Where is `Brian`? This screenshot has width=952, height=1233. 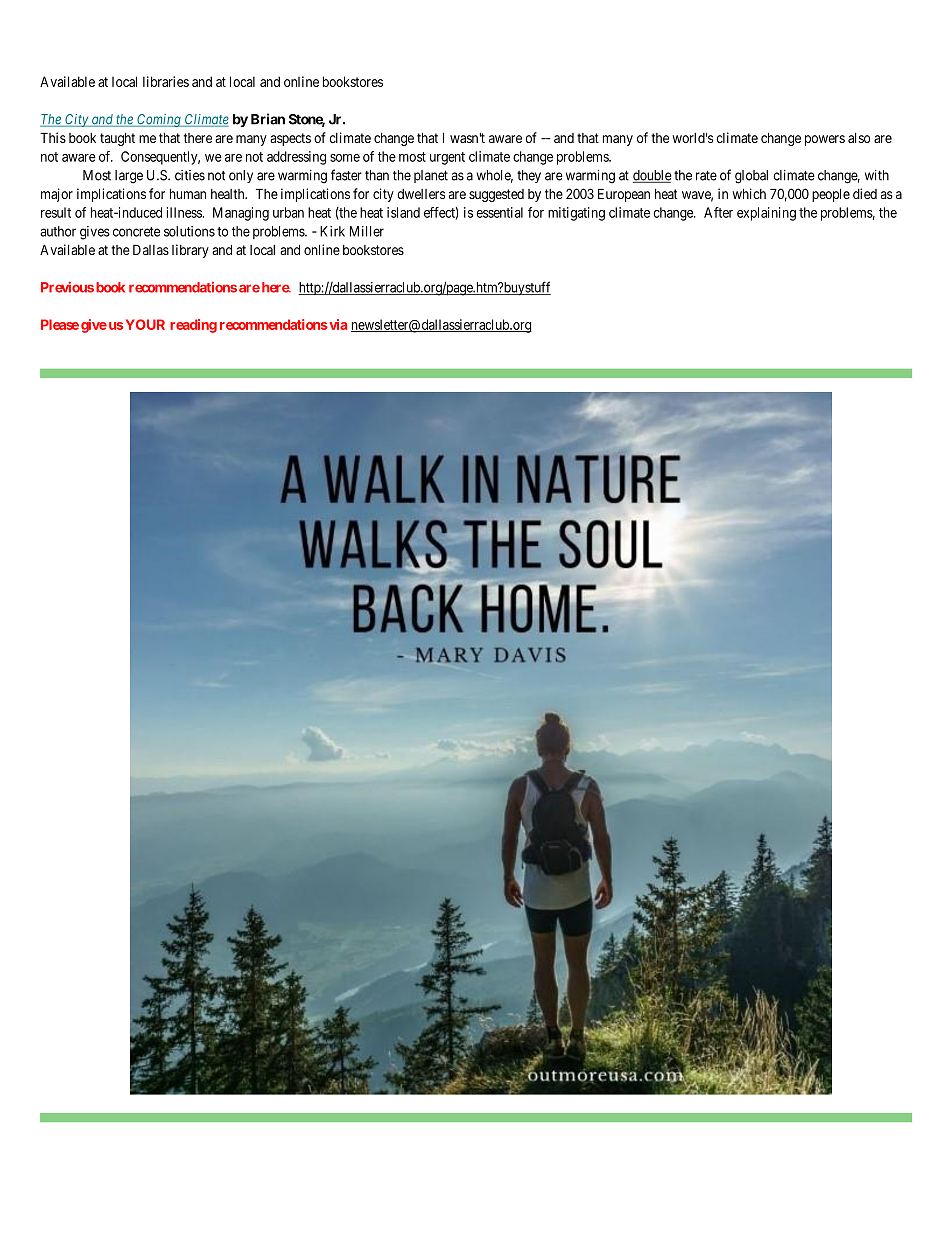 Brian is located at coordinates (268, 119).
